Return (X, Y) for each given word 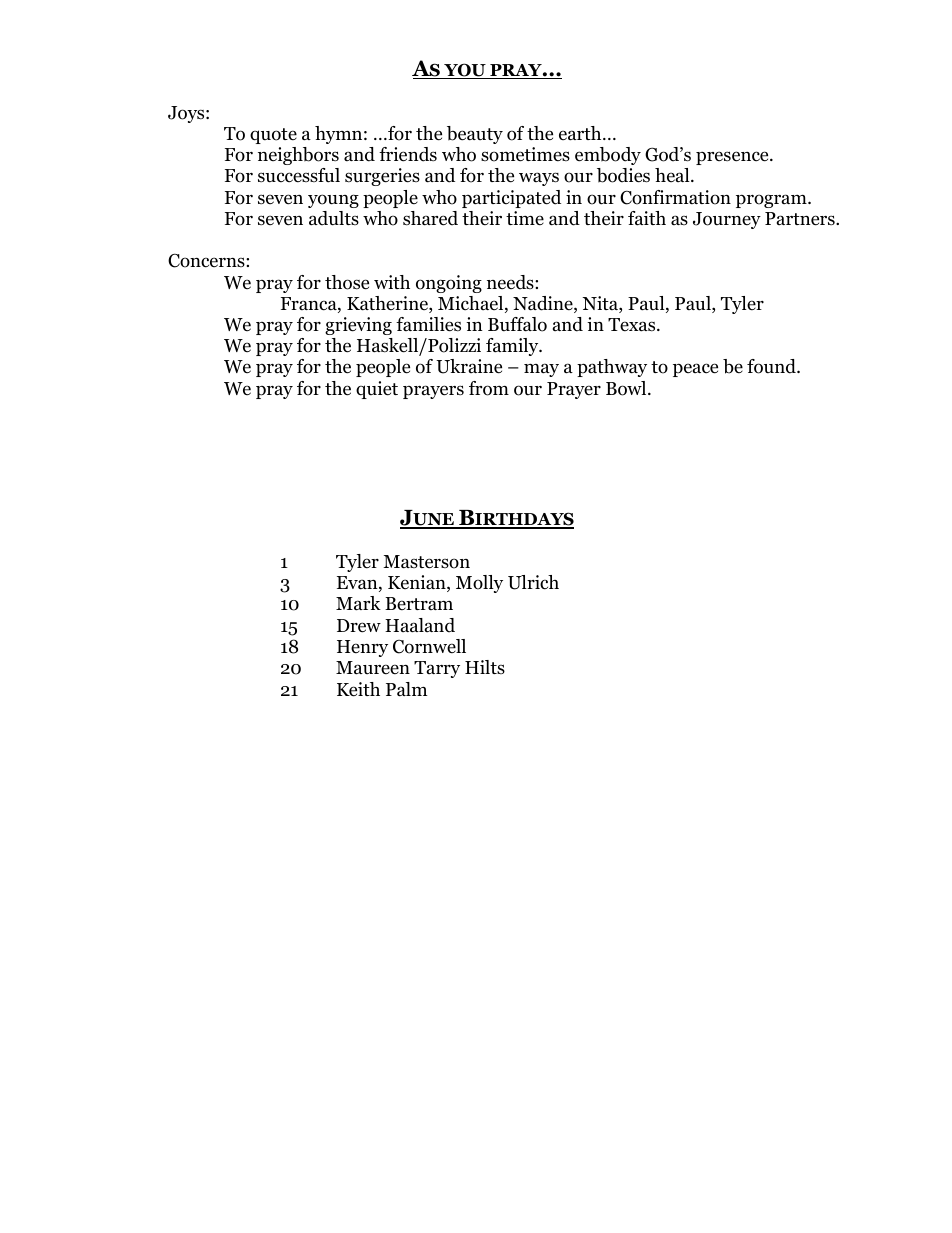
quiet (377, 390)
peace (695, 370)
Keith (358, 689)
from (489, 388)
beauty (475, 135)
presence (733, 158)
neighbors (298, 156)
